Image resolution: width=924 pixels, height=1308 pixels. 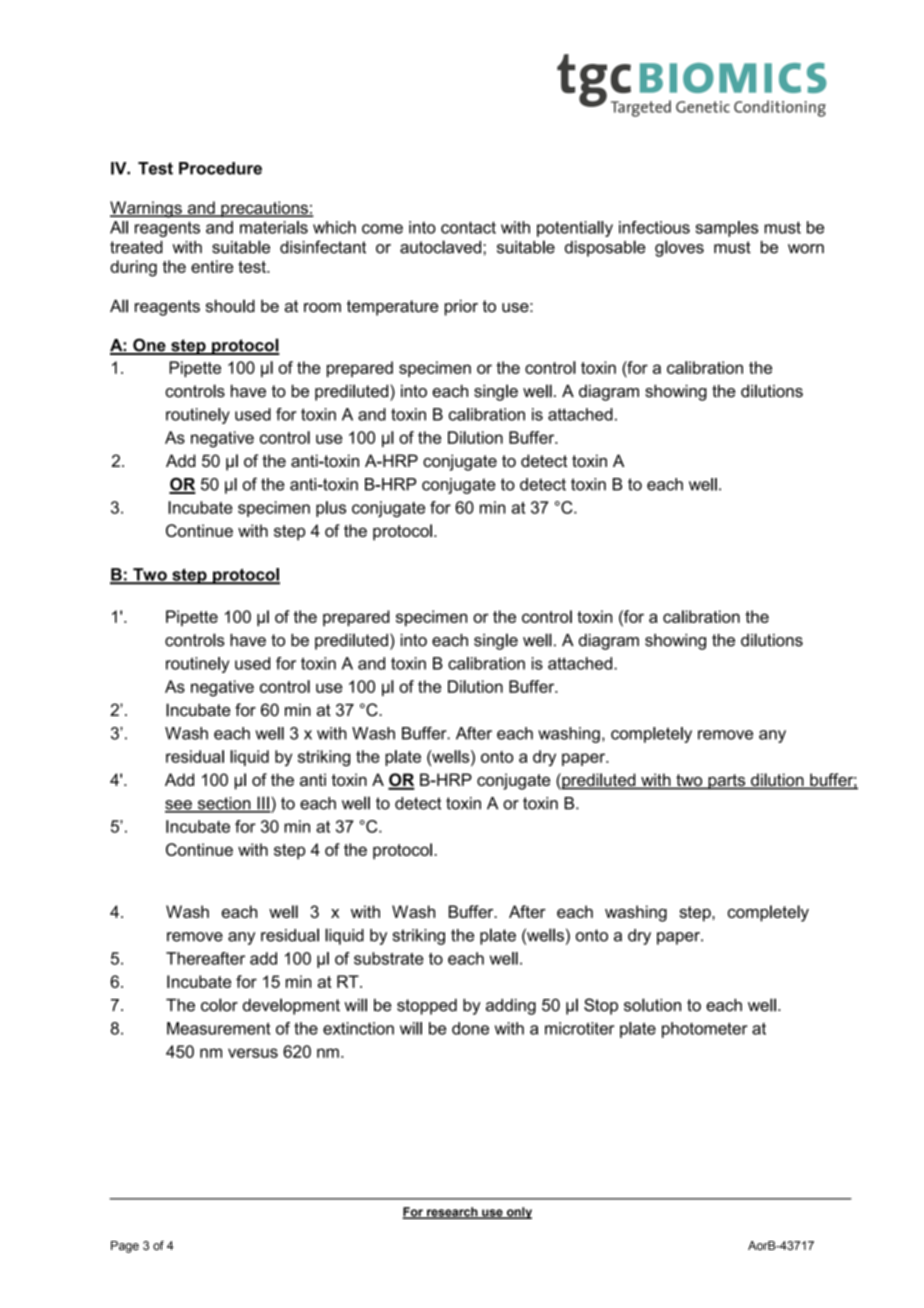 I want to click on adding, so click(x=511, y=1007).
